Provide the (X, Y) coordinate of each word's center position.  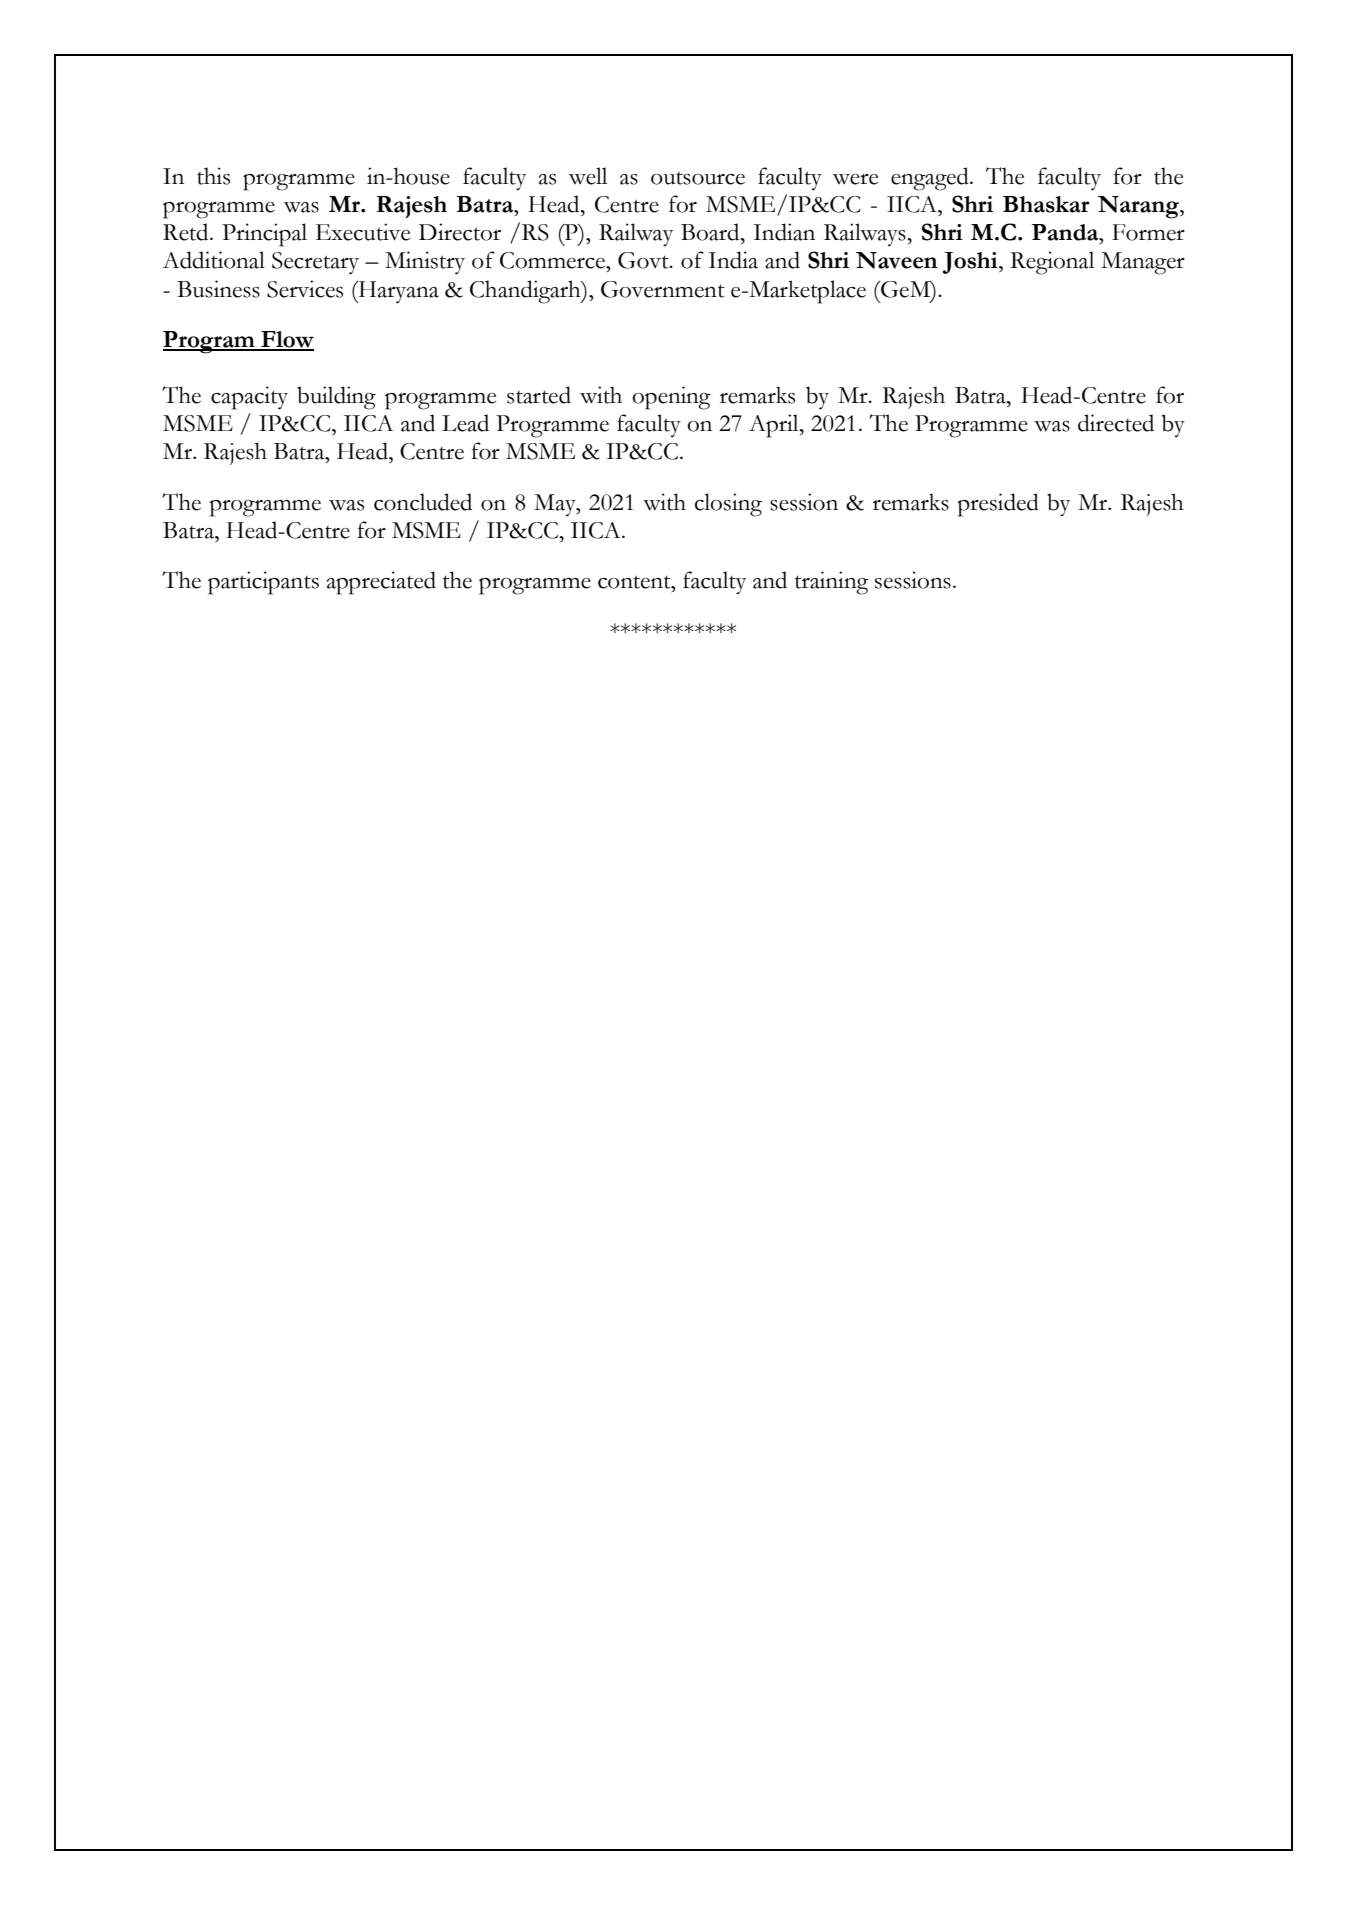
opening (671, 398)
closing (728, 505)
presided (998, 505)
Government (663, 289)
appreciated (381, 583)
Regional (1052, 263)
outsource (698, 178)
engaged (931, 179)
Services (305, 289)
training (832, 583)
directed (1116, 423)
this (213, 176)
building (336, 398)
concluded (423, 502)
